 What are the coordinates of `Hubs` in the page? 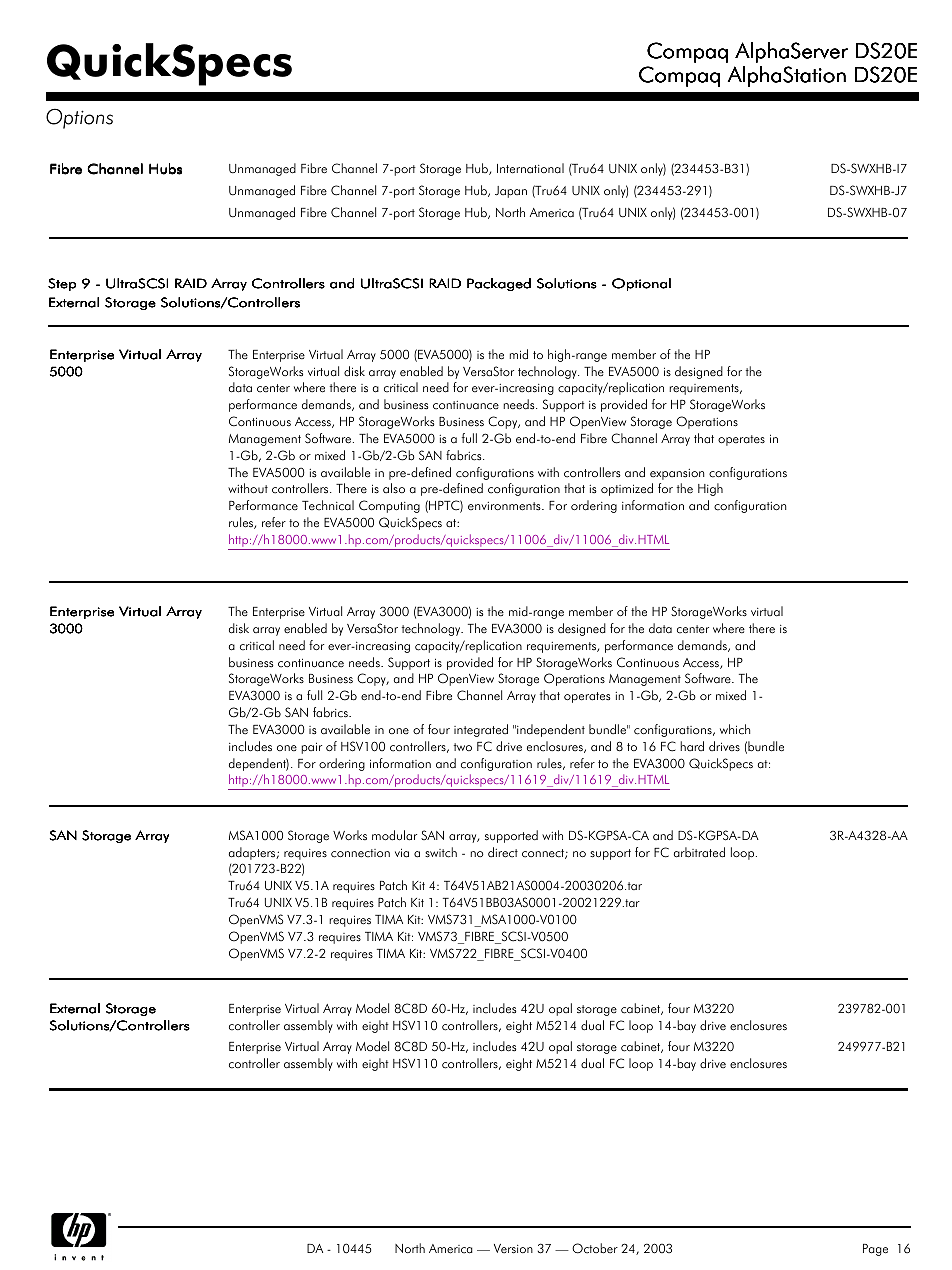 It's located at (165, 169).
